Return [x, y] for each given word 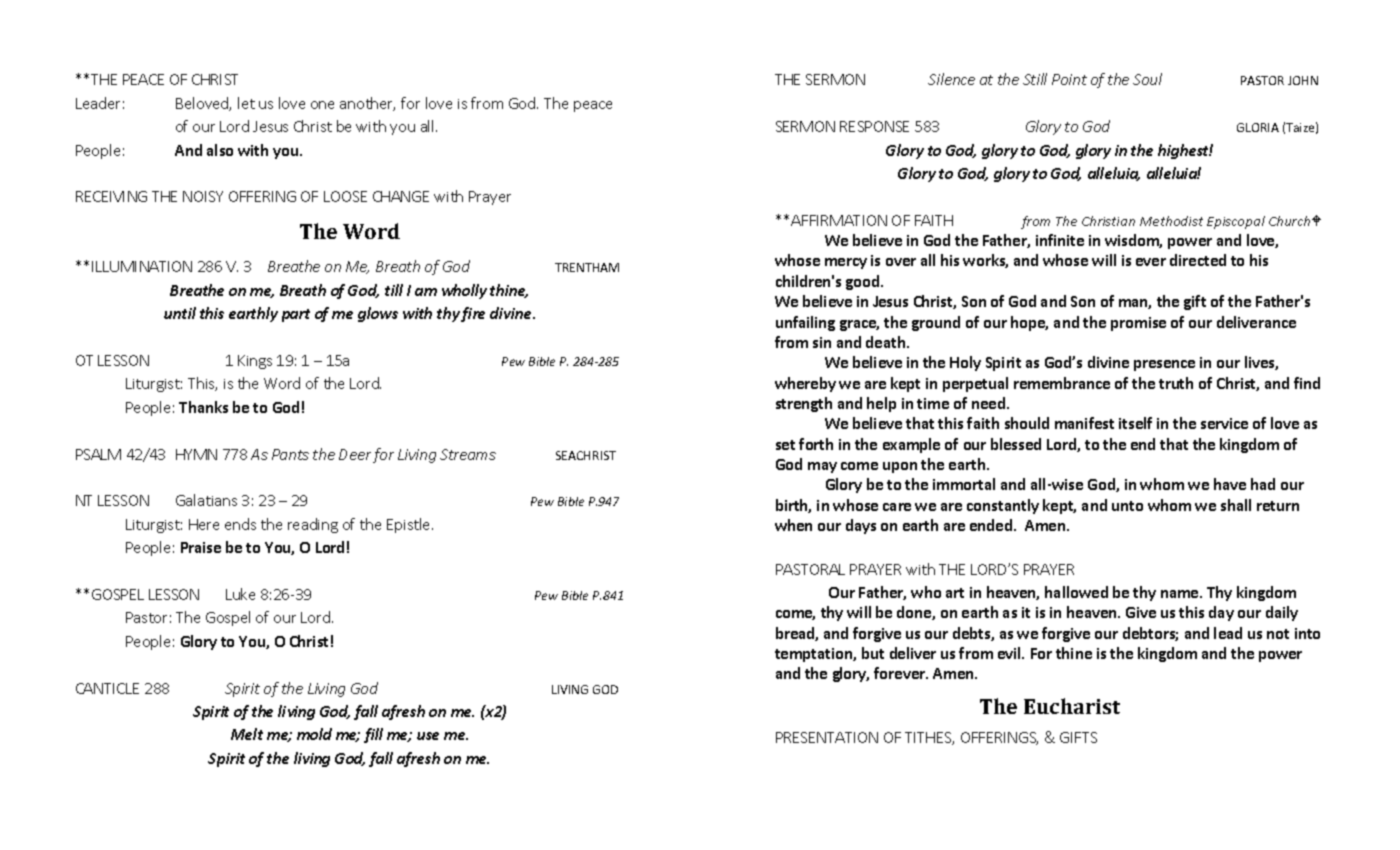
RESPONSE [874, 126]
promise [1138, 324]
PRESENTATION [827, 737]
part [296, 315]
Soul [1147, 79]
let [246, 103]
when [793, 525]
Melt [247, 734]
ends [240, 524]
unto [1127, 506]
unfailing [805, 323]
